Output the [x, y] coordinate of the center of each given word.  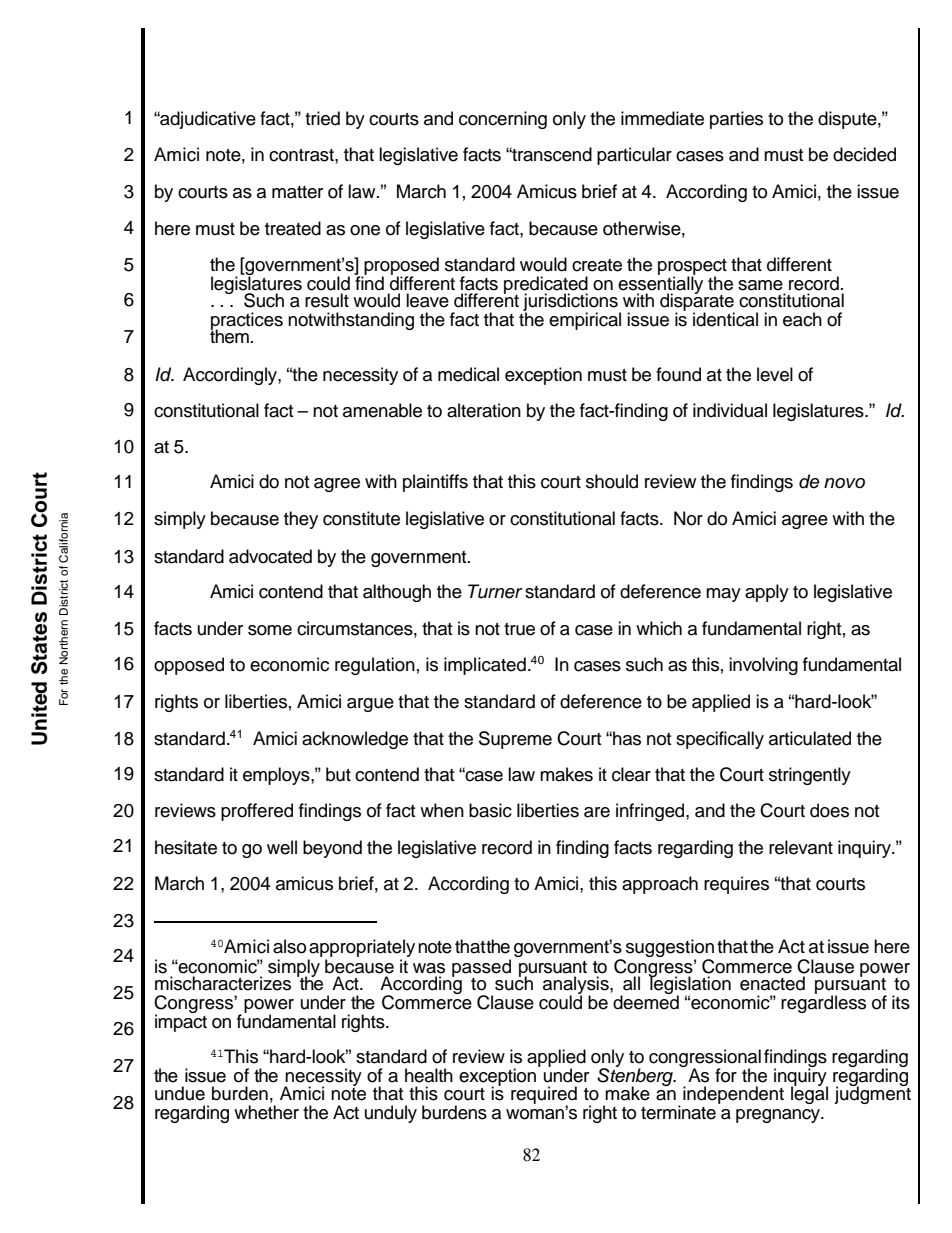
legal [809, 1094]
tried [322, 118]
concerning [503, 120]
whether [266, 1112]
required [544, 1096]
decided [864, 154]
